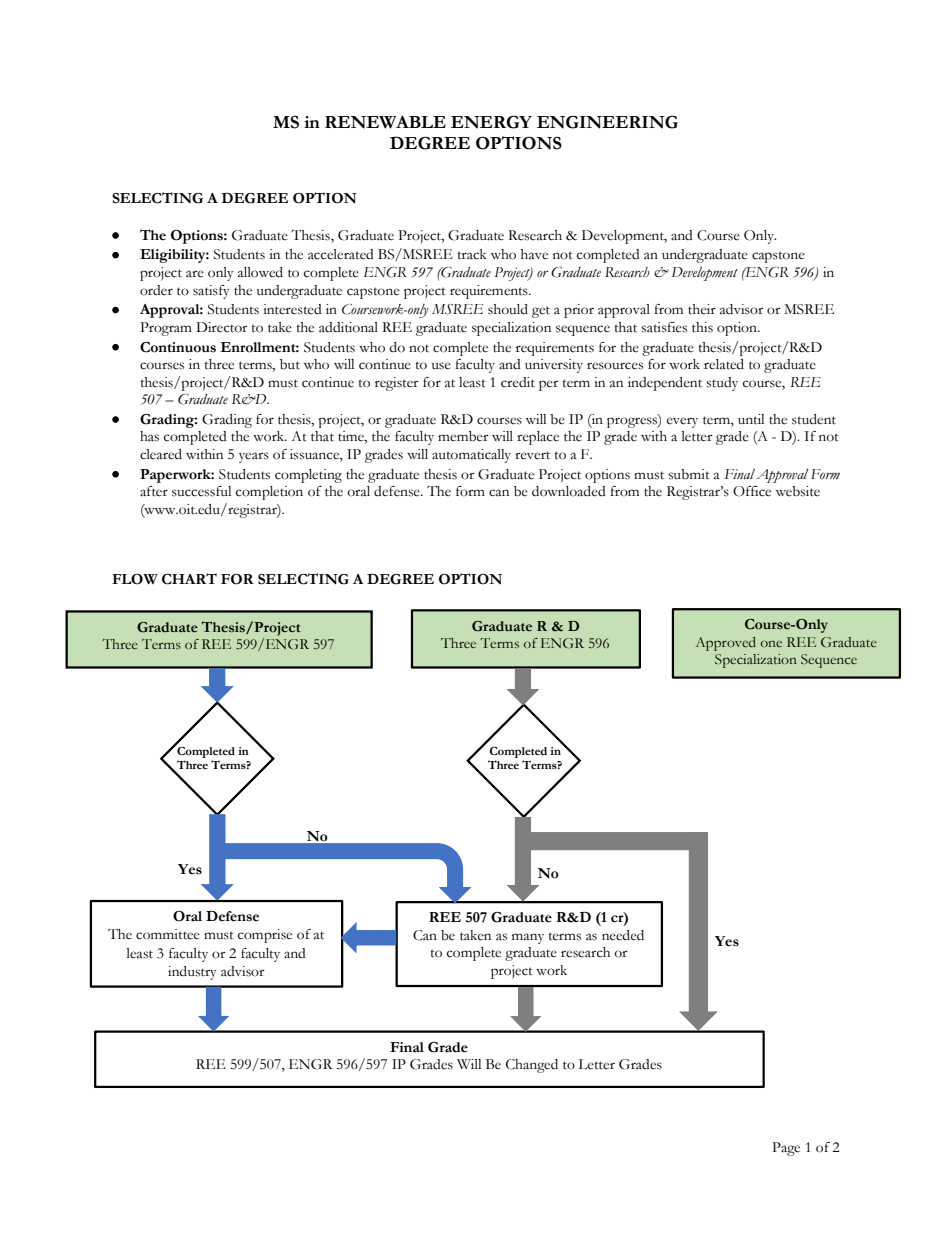 Image resolution: width=952 pixels, height=1233 pixels. What do you see at coordinates (726, 644) in the screenshot?
I see `Approved` at bounding box center [726, 644].
